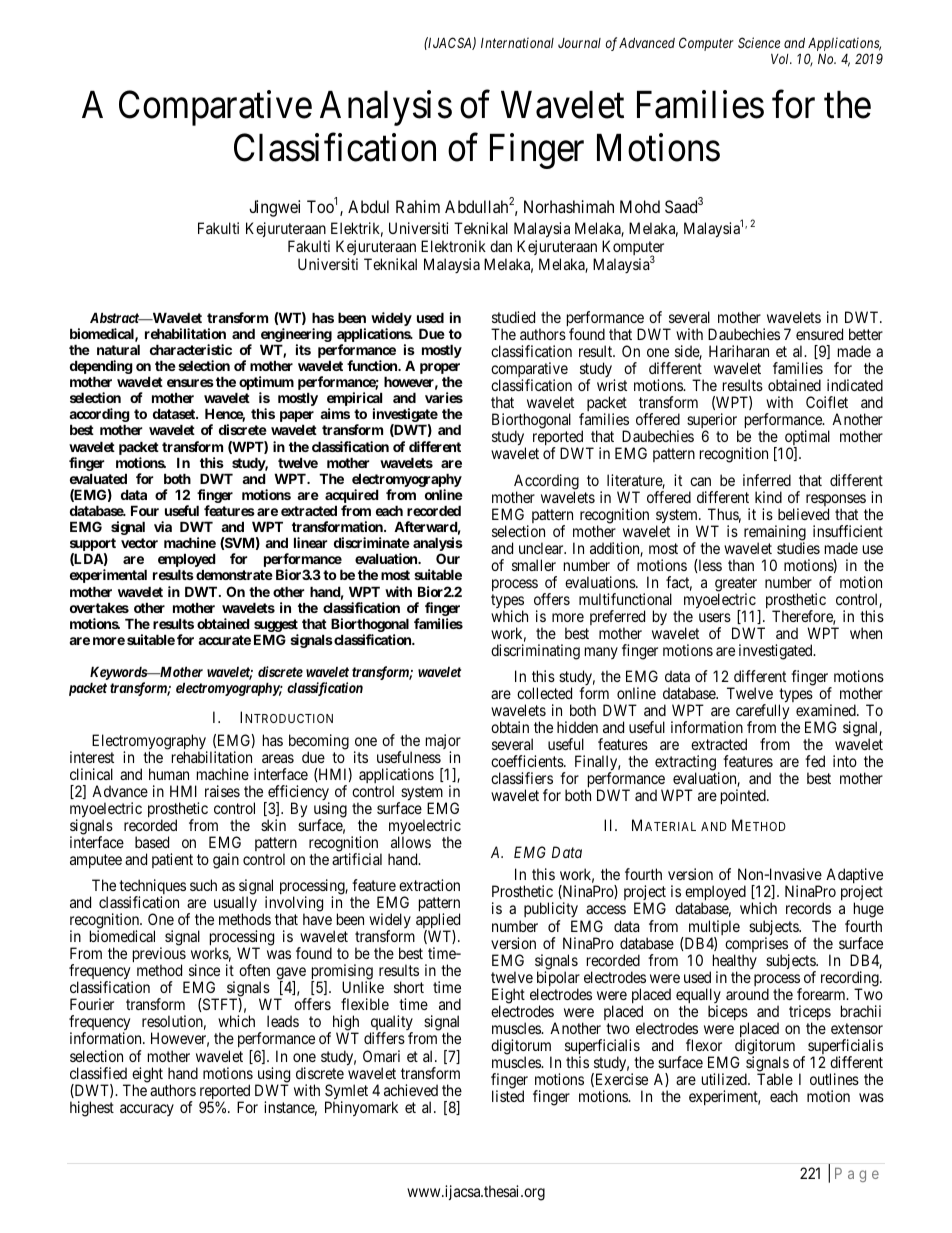  Describe the element at coordinates (725, 1079) in the screenshot. I see `utilized` at that location.
